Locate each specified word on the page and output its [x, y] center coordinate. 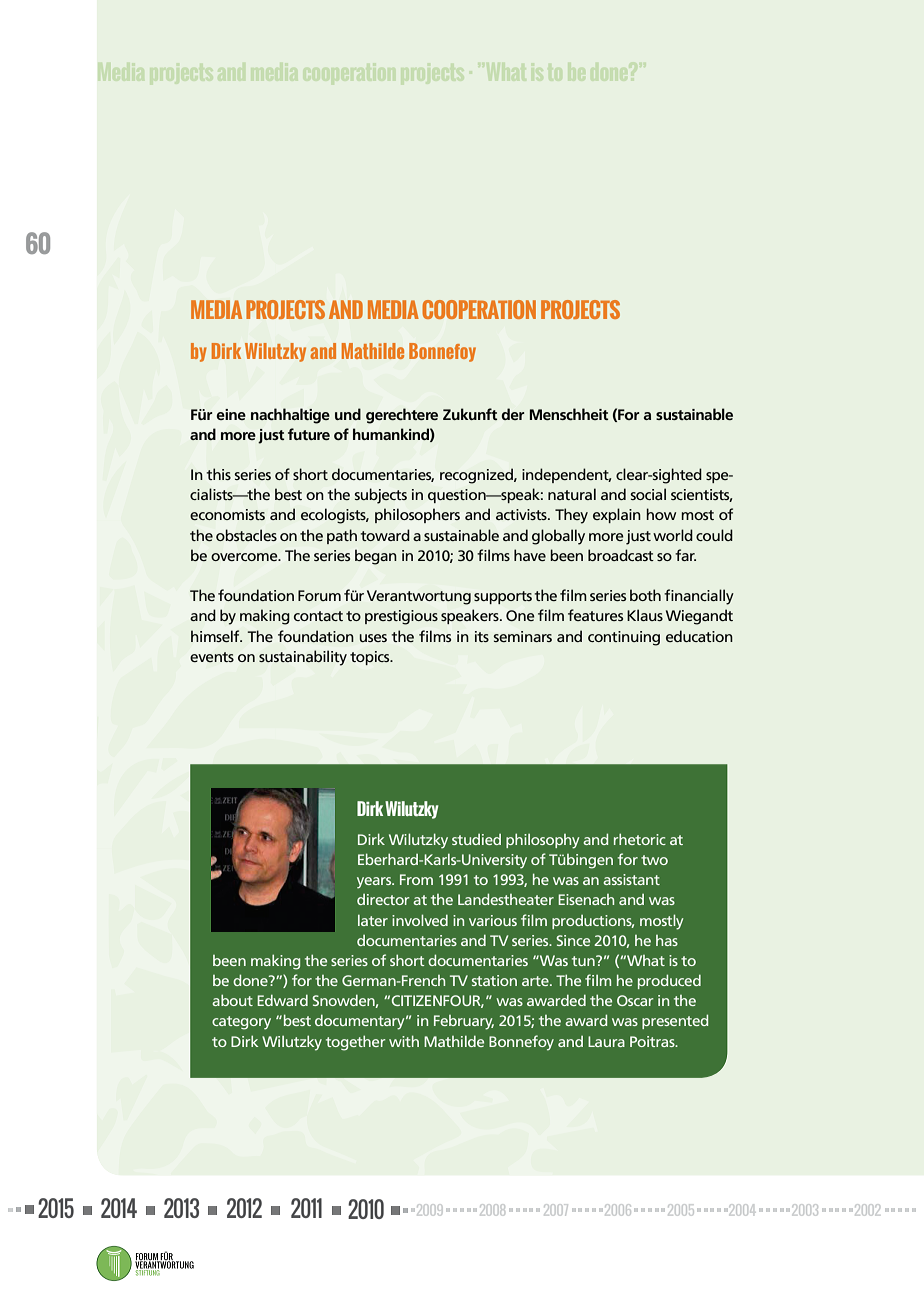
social [648, 494]
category [241, 1023]
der [513, 414]
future [309, 434]
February [464, 1022]
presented [675, 1021]
